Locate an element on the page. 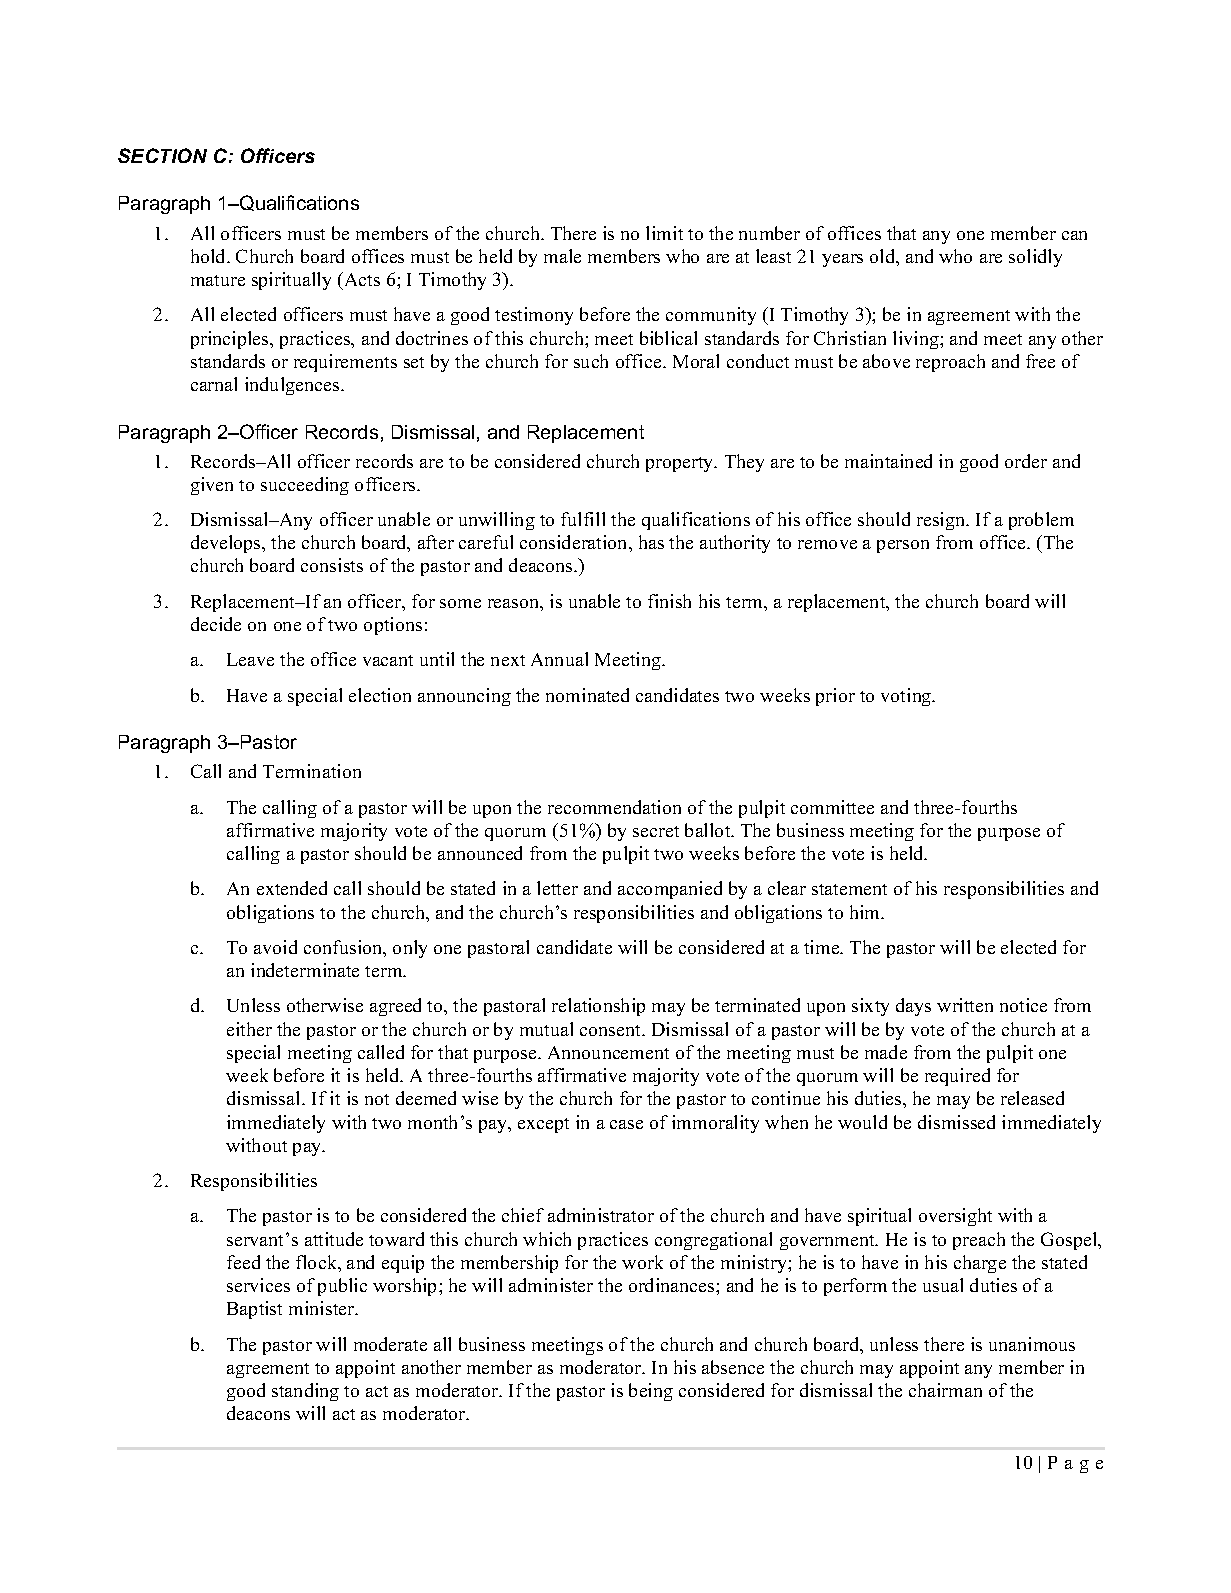 The height and width of the page is (1593, 1231). required is located at coordinates (957, 1077).
